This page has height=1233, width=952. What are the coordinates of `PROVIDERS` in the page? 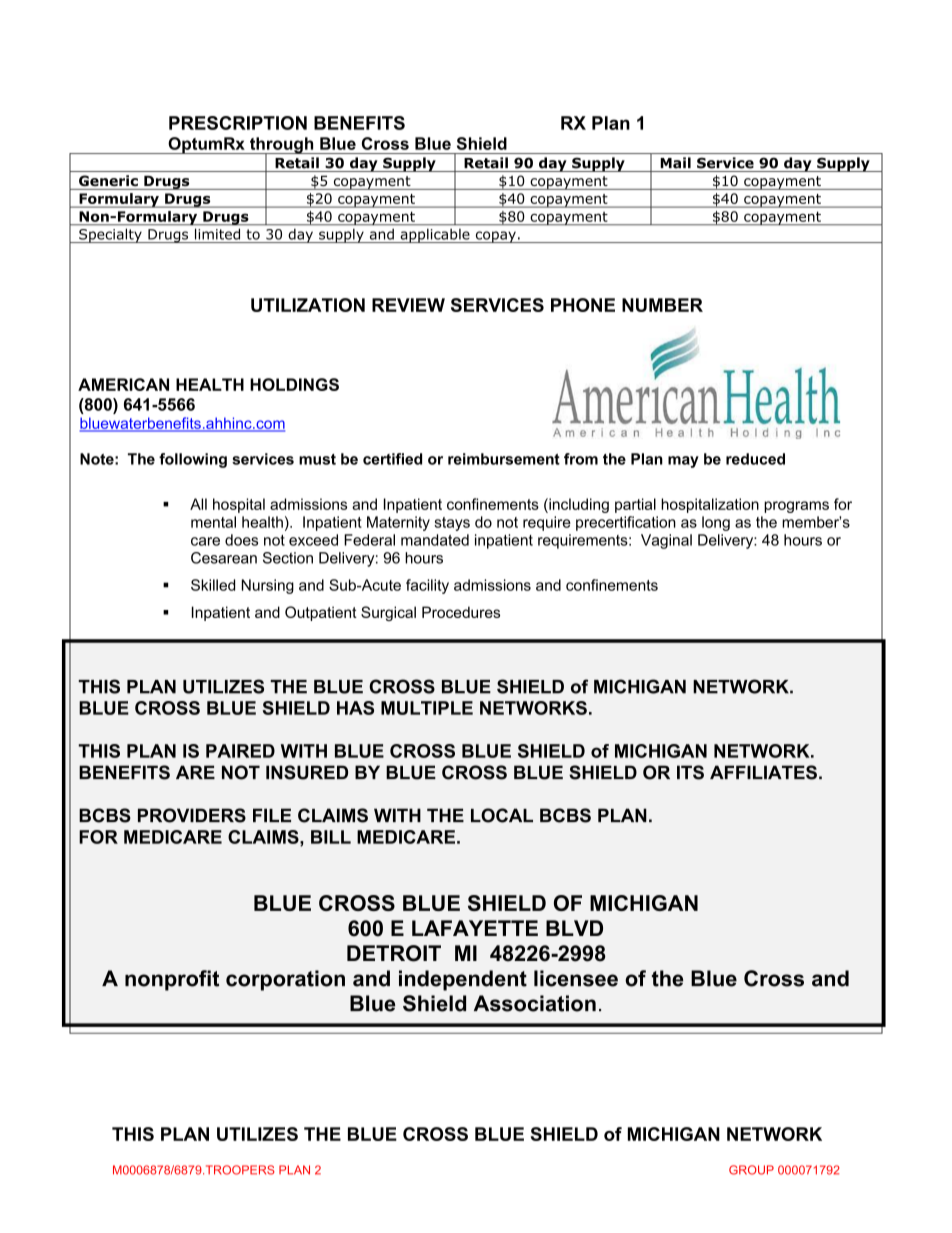 It's located at (192, 815).
